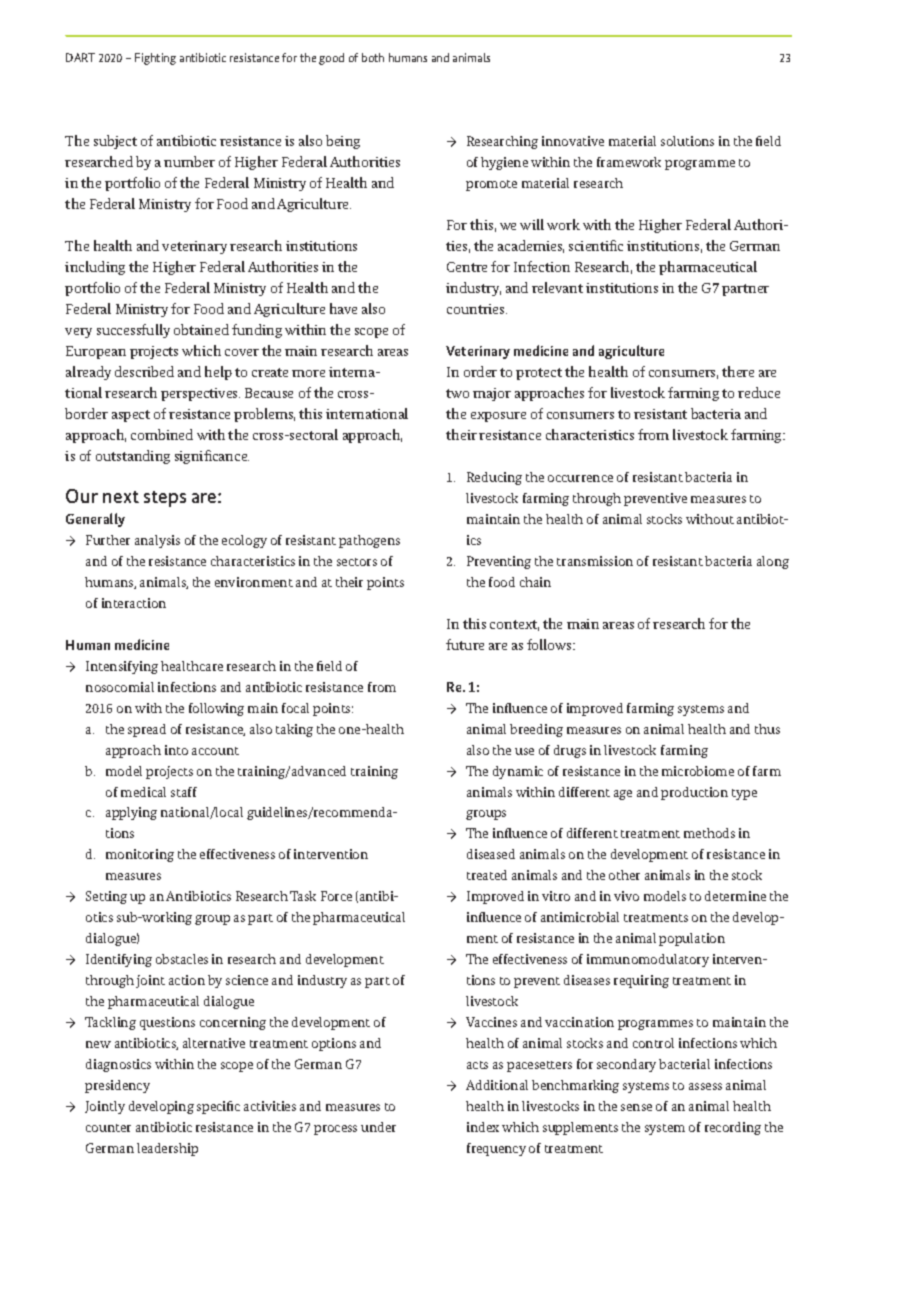 This page has width=924, height=1308. Describe the element at coordinates (465, 644) in the page. I see `future` at that location.
